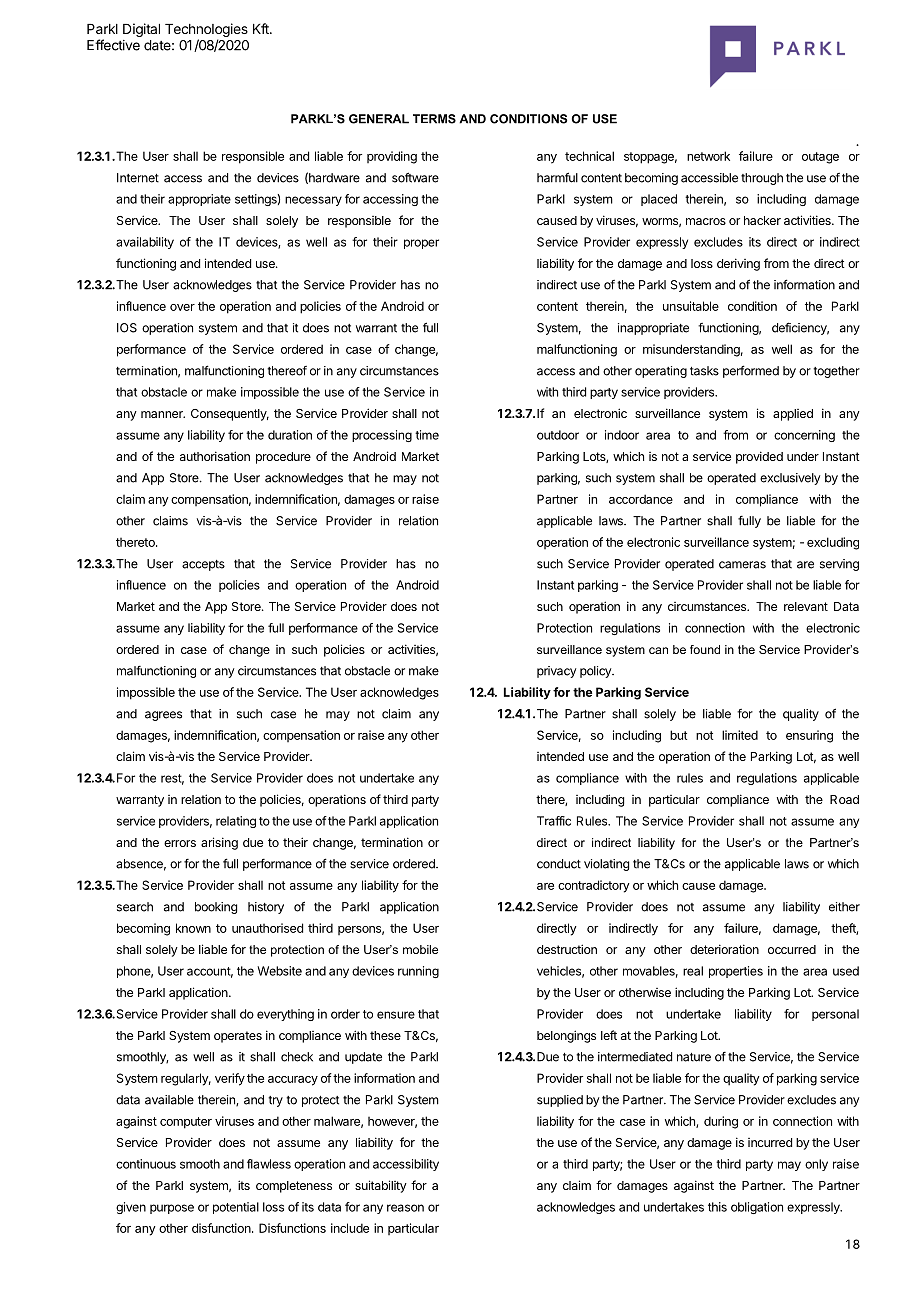 This screenshot has width=924, height=1308. Describe the element at coordinates (172, 1209) in the screenshot. I see `purpose` at that location.
